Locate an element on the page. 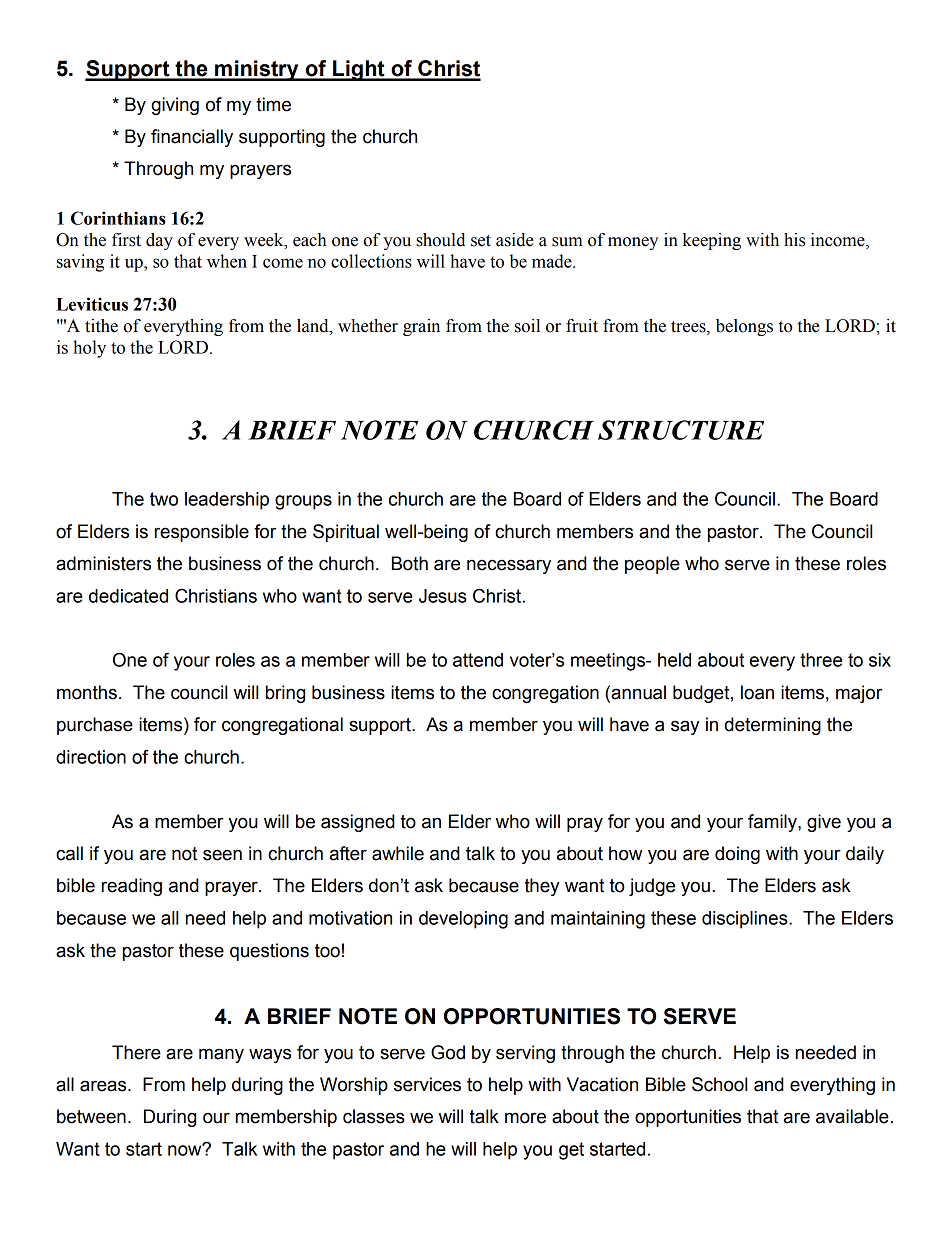 The image size is (952, 1233). There is located at coordinates (136, 1052).
